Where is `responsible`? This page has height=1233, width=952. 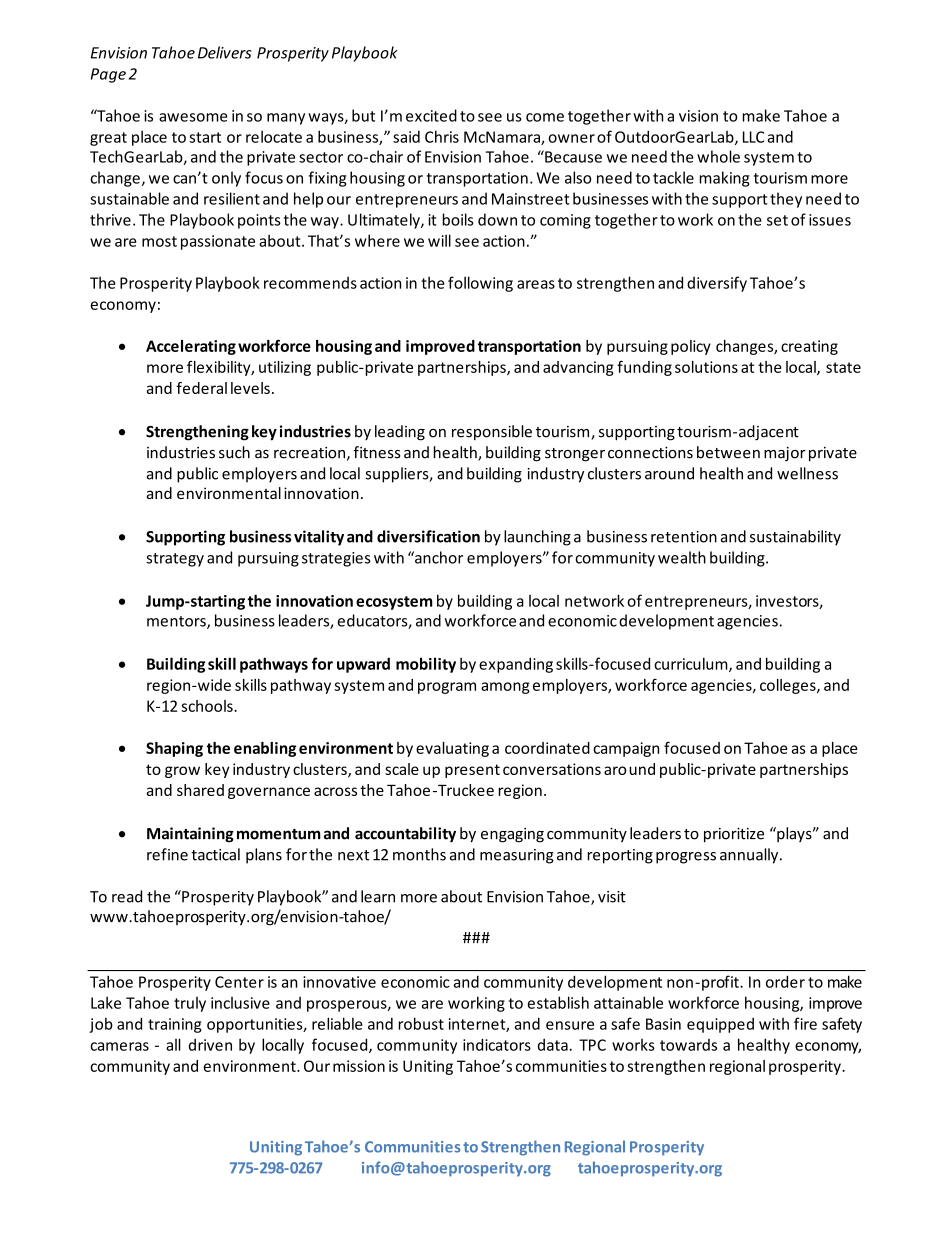
responsible is located at coordinates (492, 433).
